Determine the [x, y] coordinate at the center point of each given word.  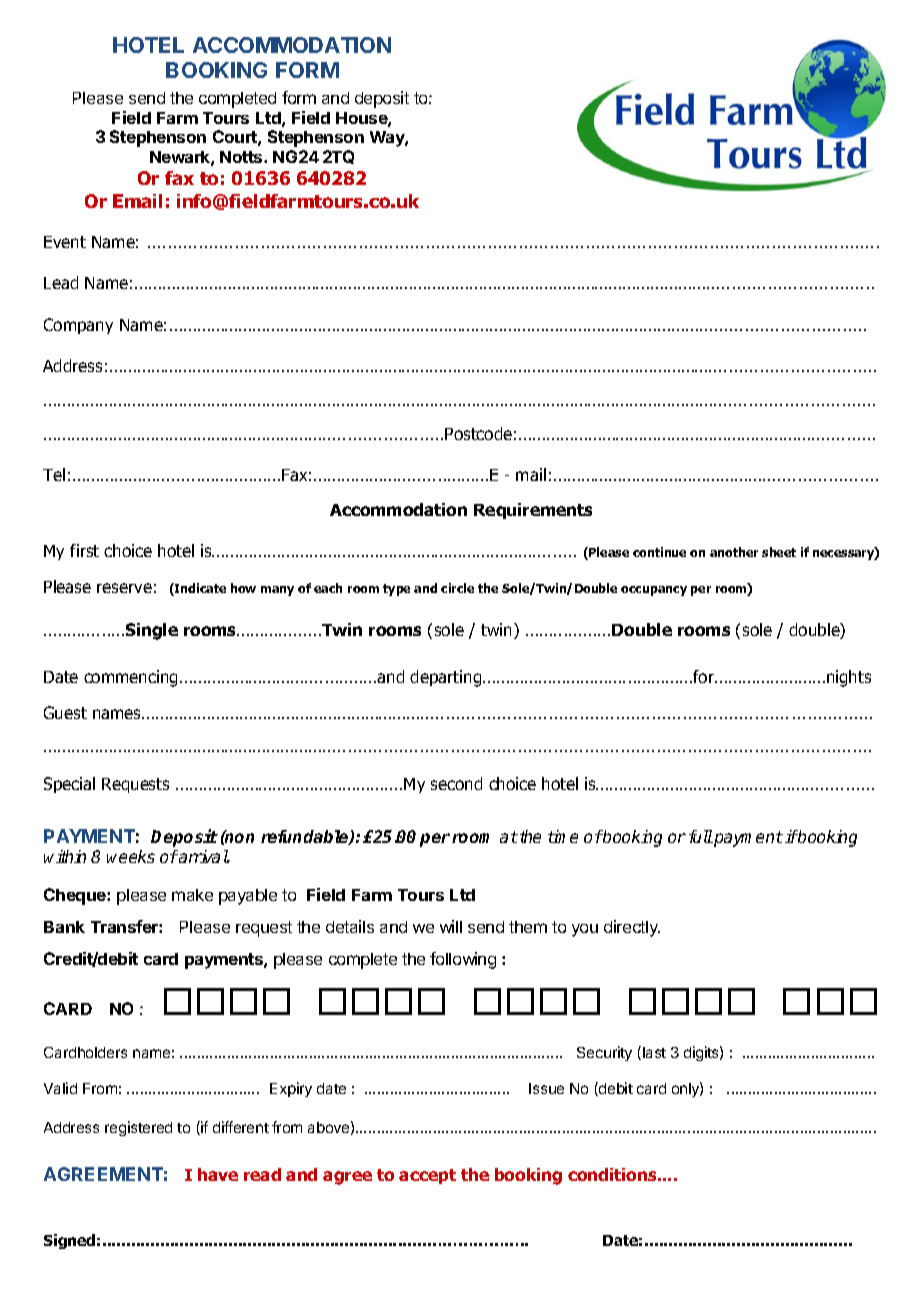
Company [78, 326]
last [654, 1052]
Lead [61, 282]
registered [138, 1128]
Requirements [533, 511]
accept [427, 1176]
